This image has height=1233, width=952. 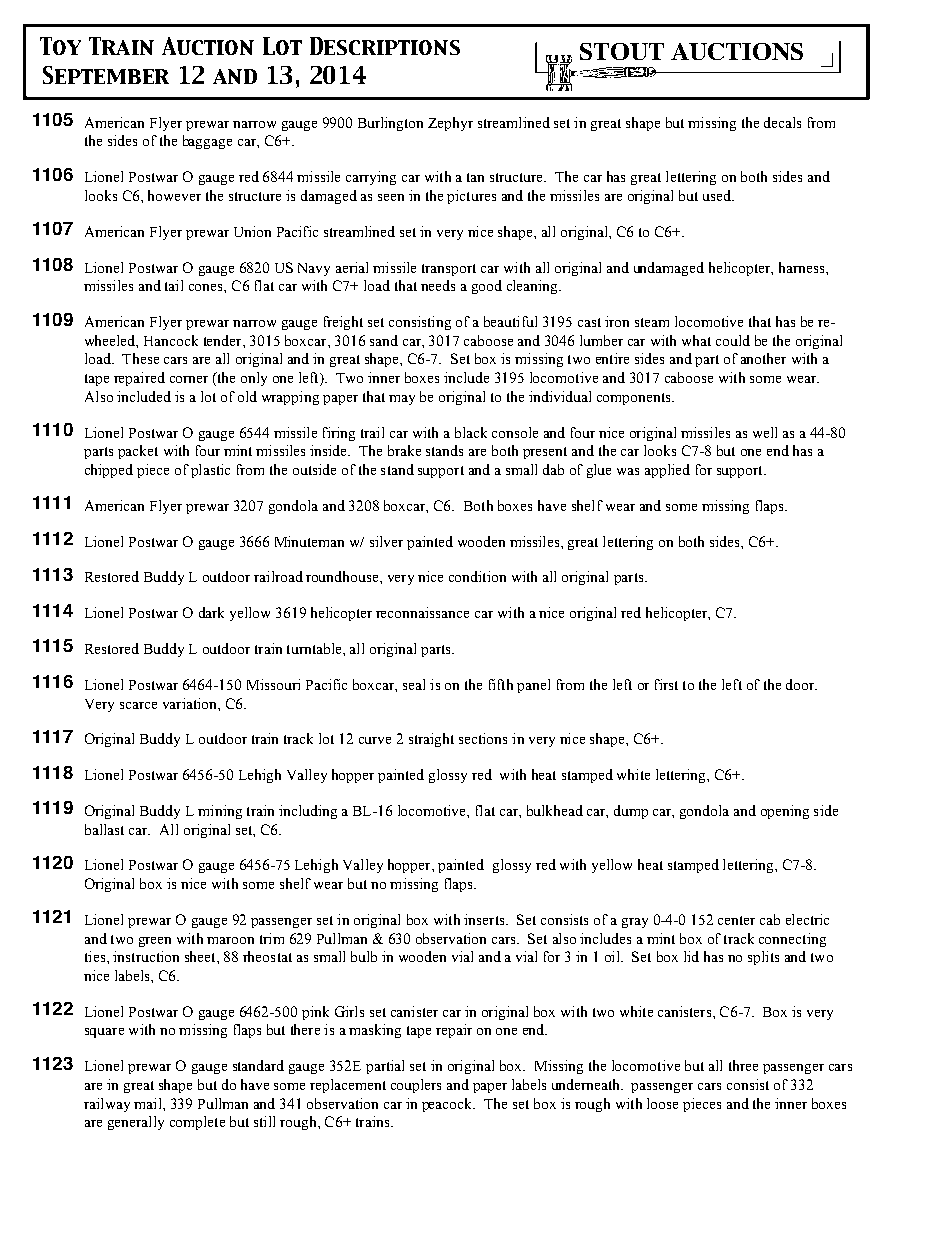 I want to click on first, so click(x=666, y=684).
